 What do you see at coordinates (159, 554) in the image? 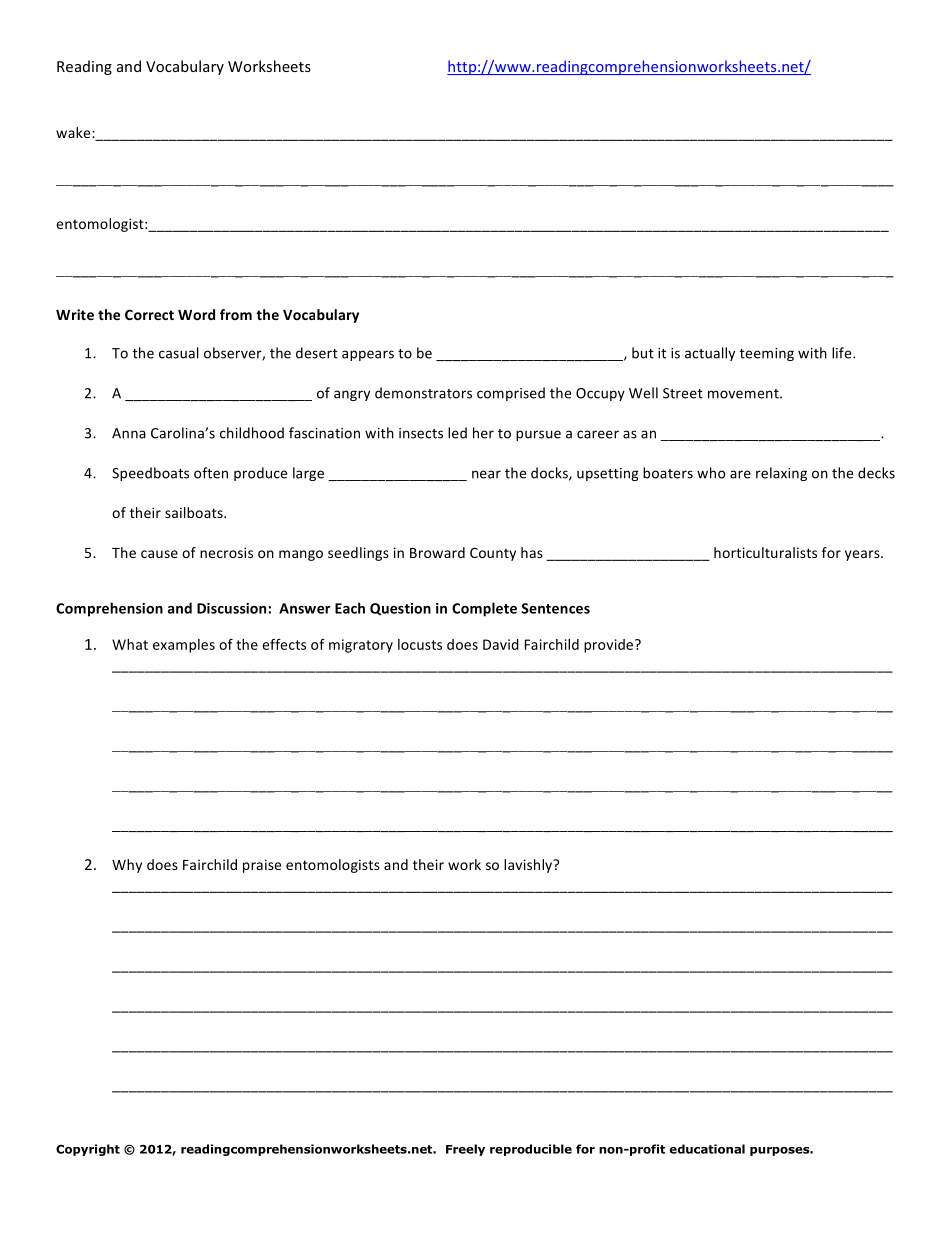
I see `cause` at bounding box center [159, 554].
